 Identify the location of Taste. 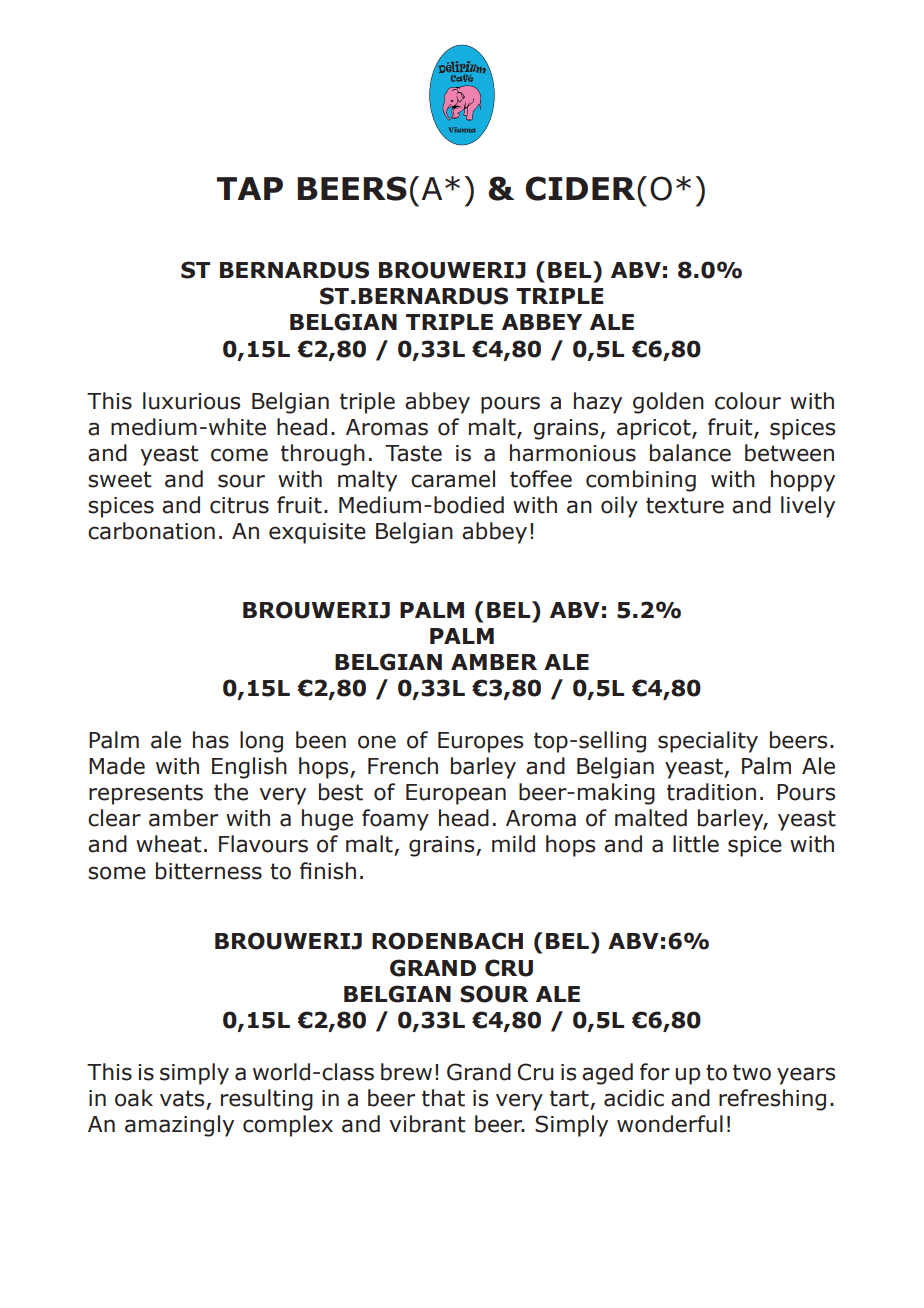
(413, 453).
